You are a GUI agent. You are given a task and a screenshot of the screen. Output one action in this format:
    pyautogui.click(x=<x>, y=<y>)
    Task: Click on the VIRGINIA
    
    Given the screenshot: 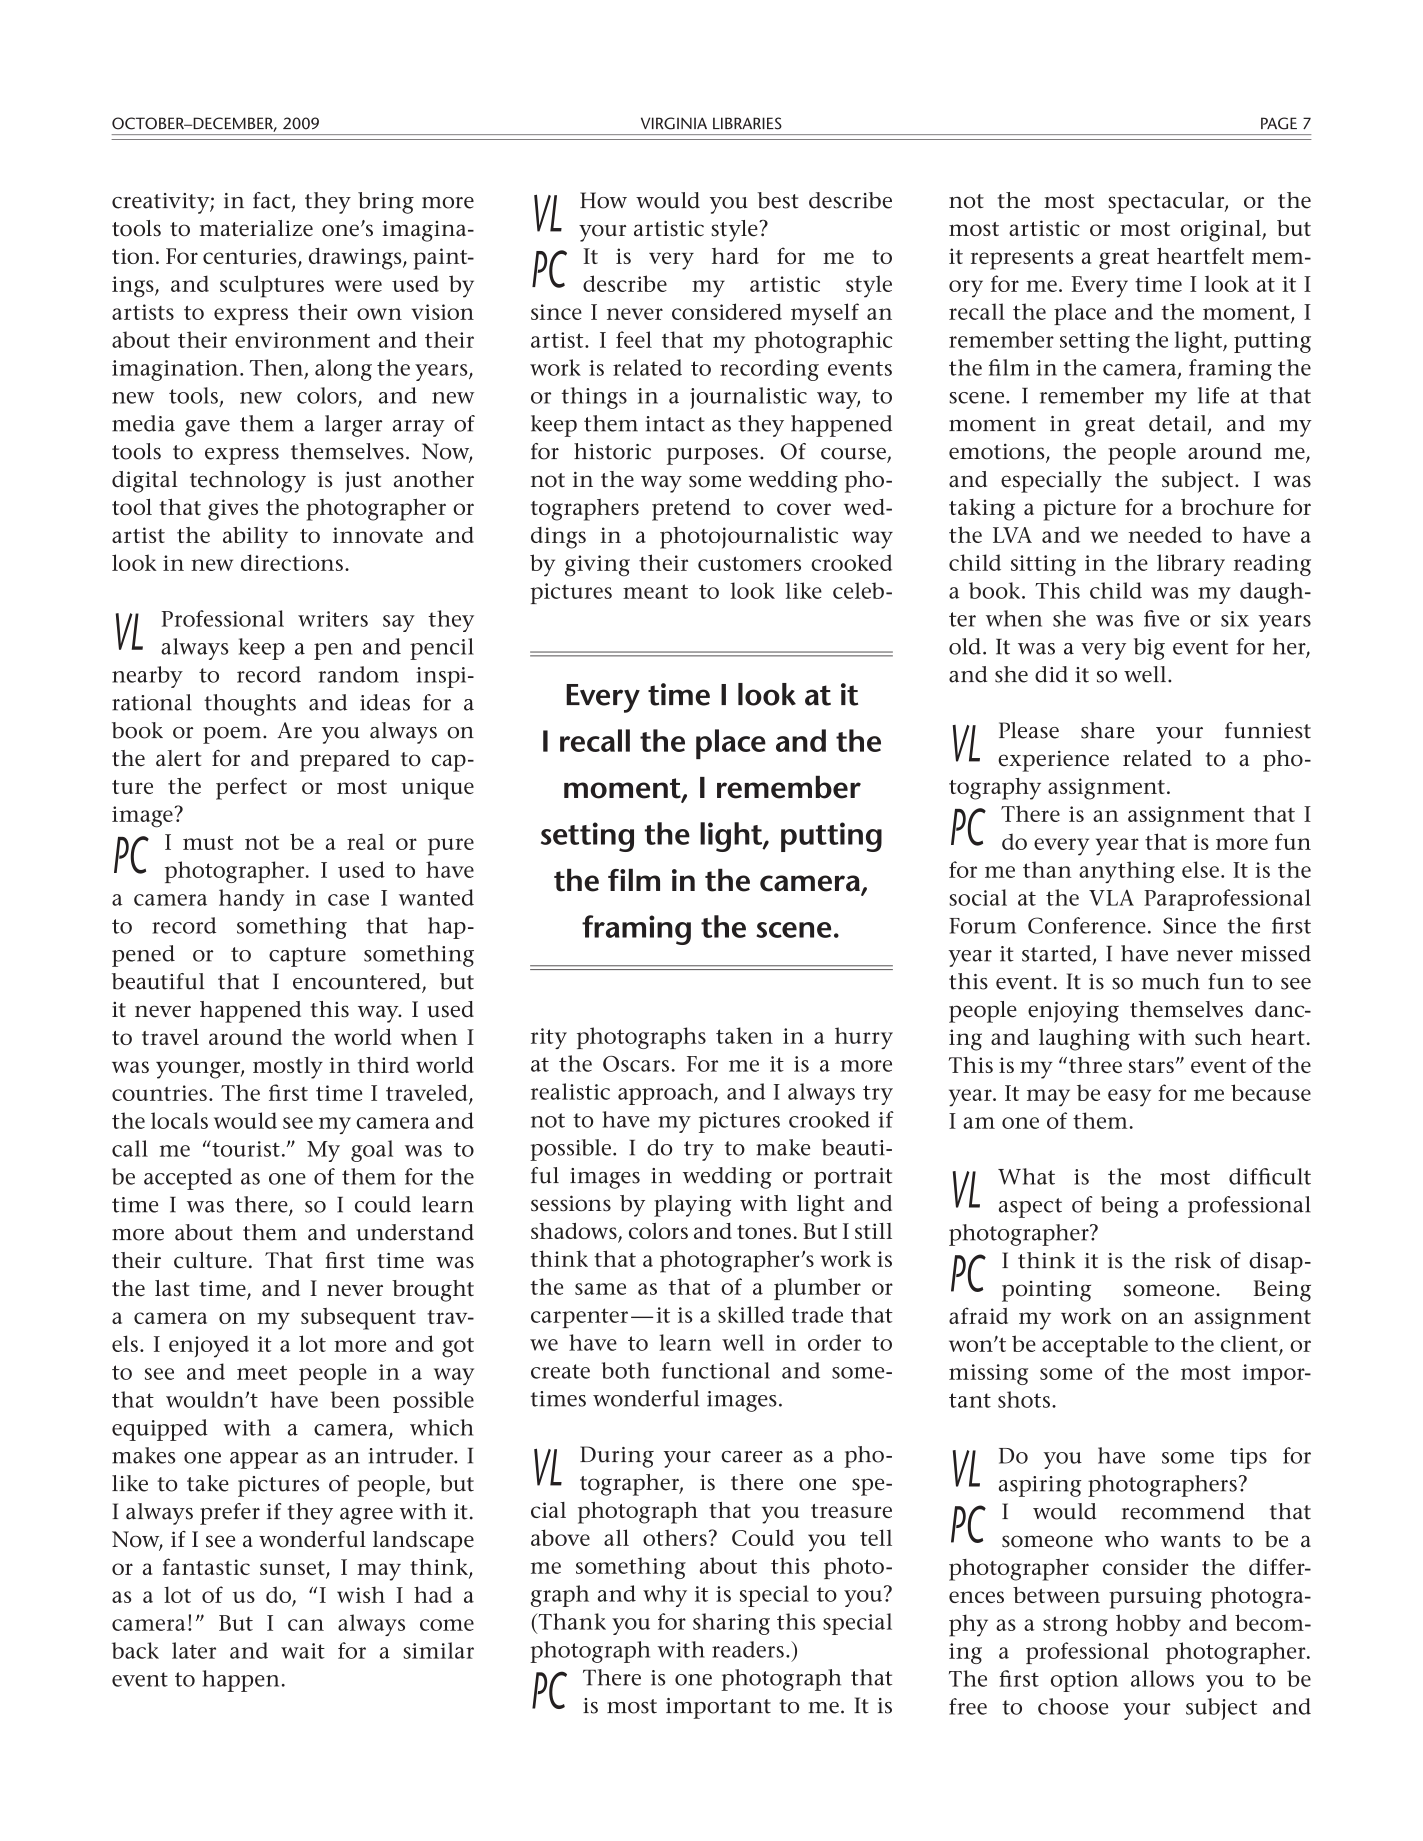 What is the action you would take?
    pyautogui.click(x=674, y=123)
